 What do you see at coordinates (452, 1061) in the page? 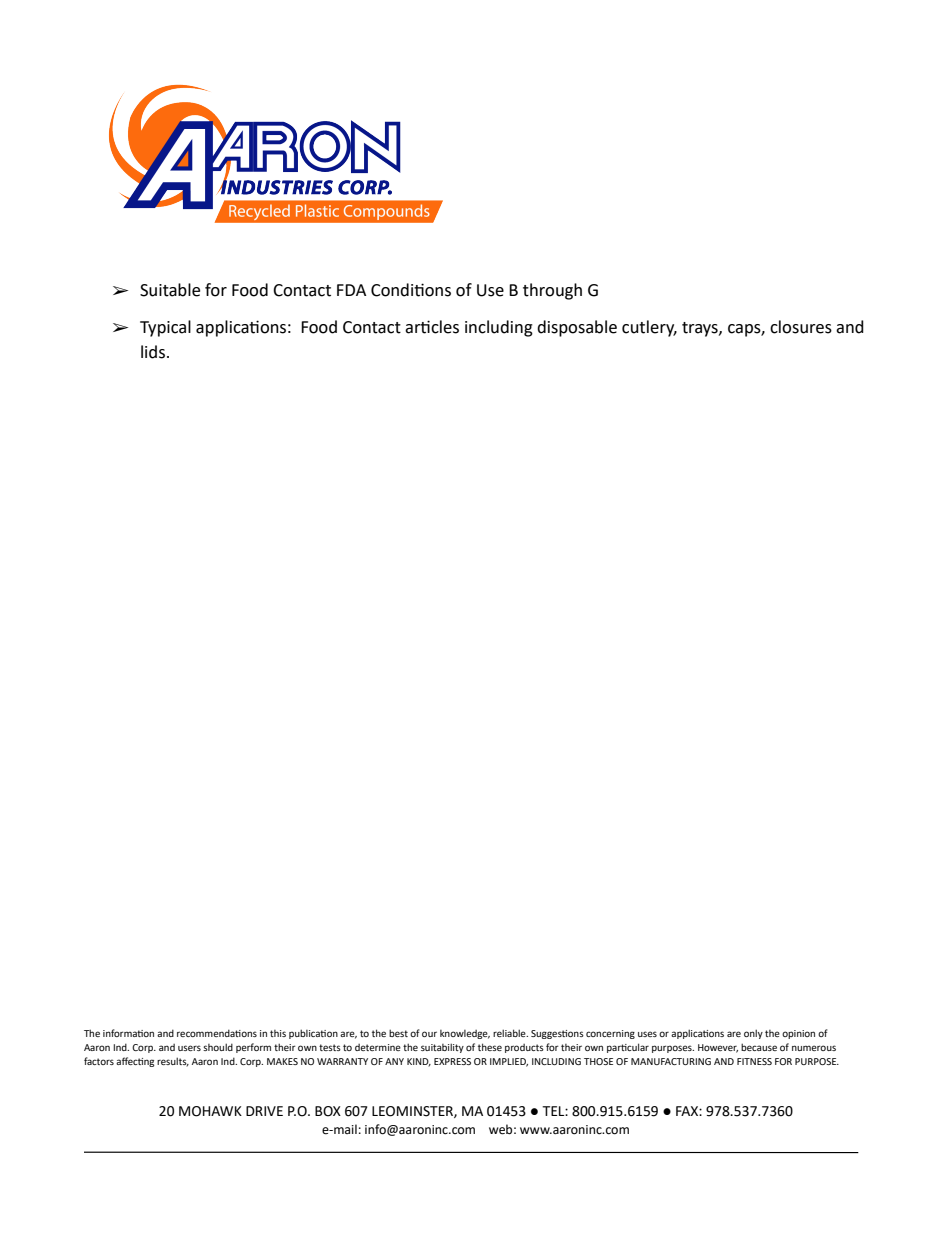
I see `EXPRESS` at bounding box center [452, 1061].
